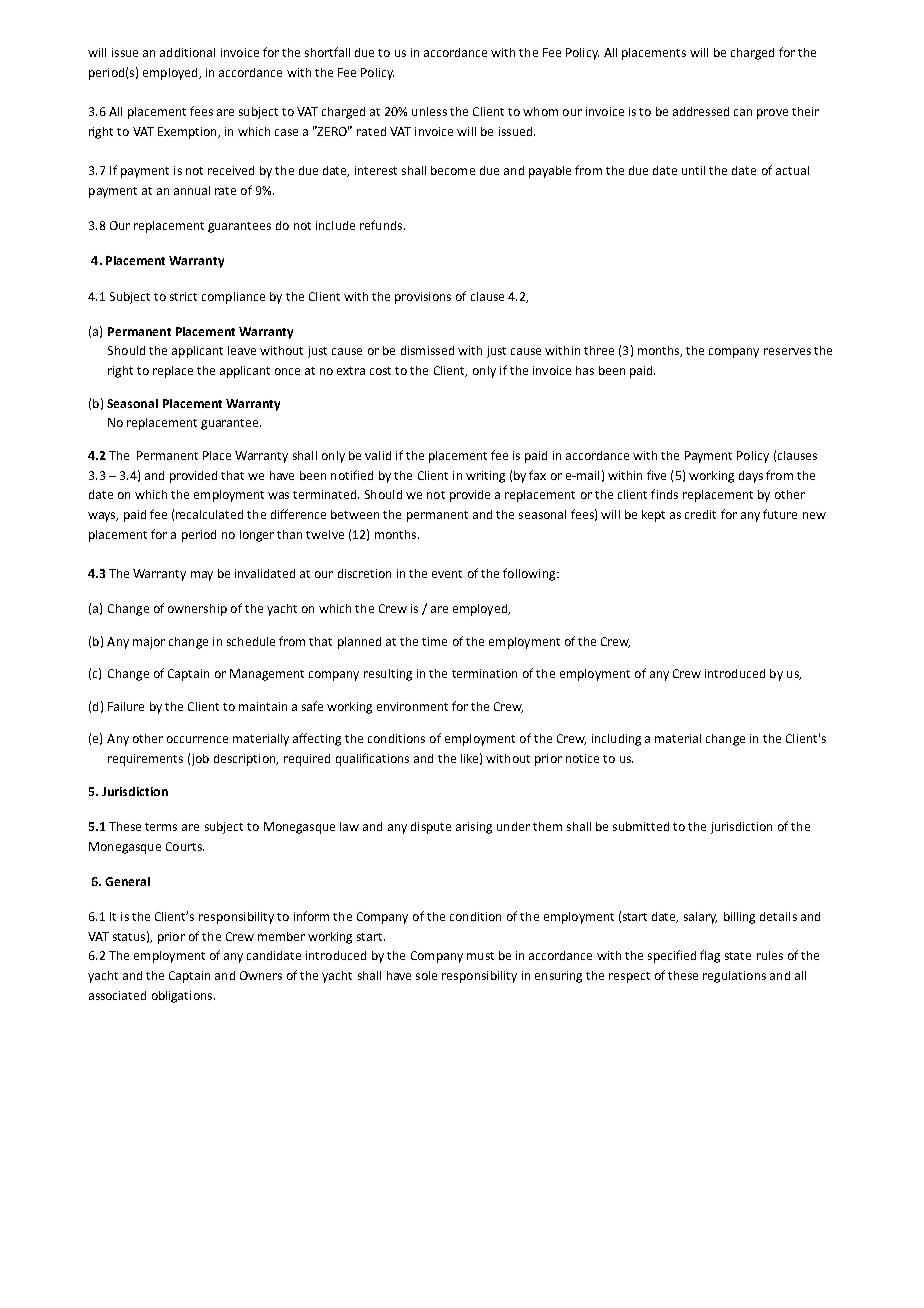 The image size is (924, 1308). Describe the element at coordinates (187, 52) in the screenshot. I see `additional` at that location.
